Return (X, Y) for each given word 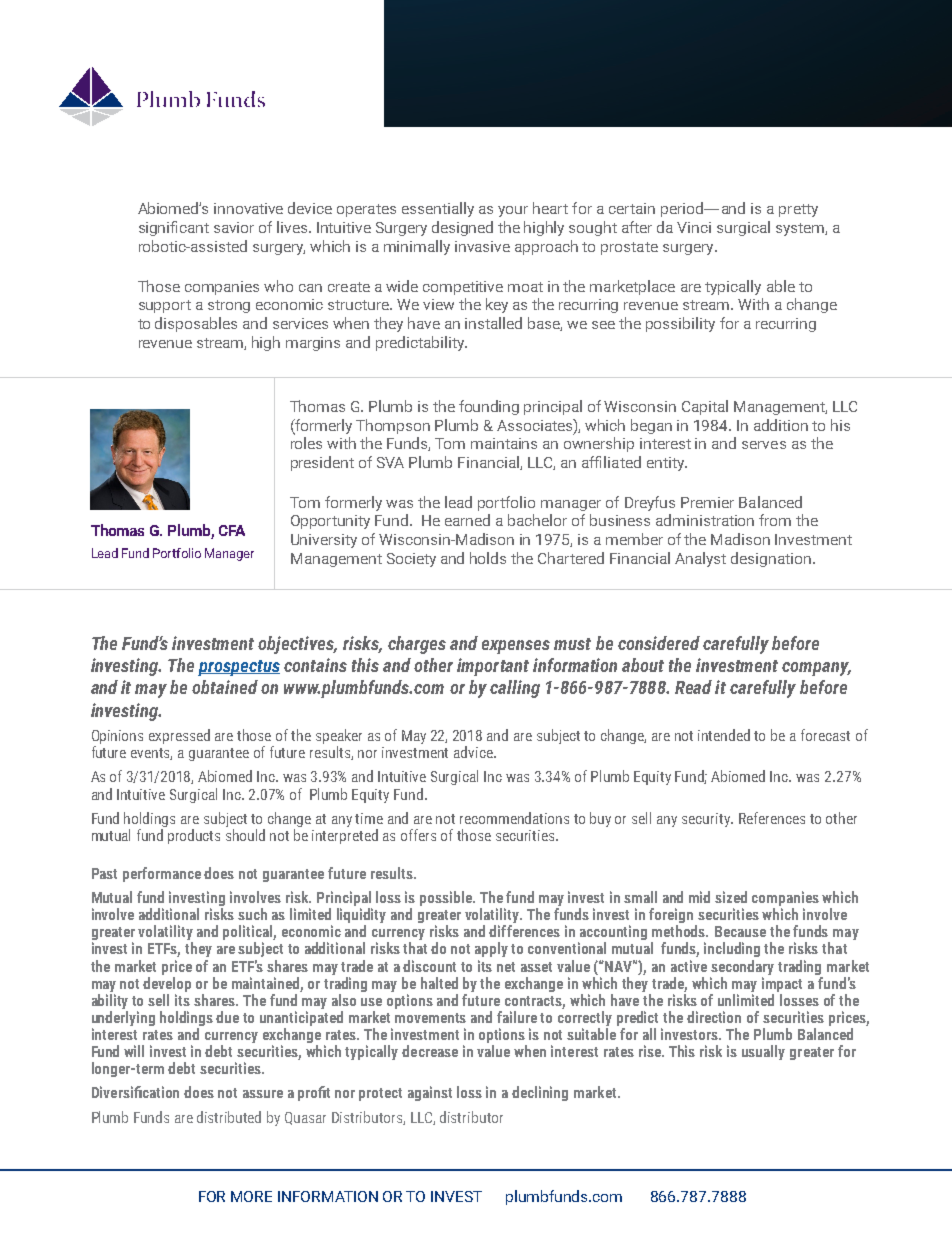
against (430, 1093)
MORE (251, 1196)
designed (462, 228)
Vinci (694, 227)
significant (174, 228)
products (194, 836)
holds (488, 558)
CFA (232, 530)
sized (731, 897)
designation (771, 559)
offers (418, 835)
